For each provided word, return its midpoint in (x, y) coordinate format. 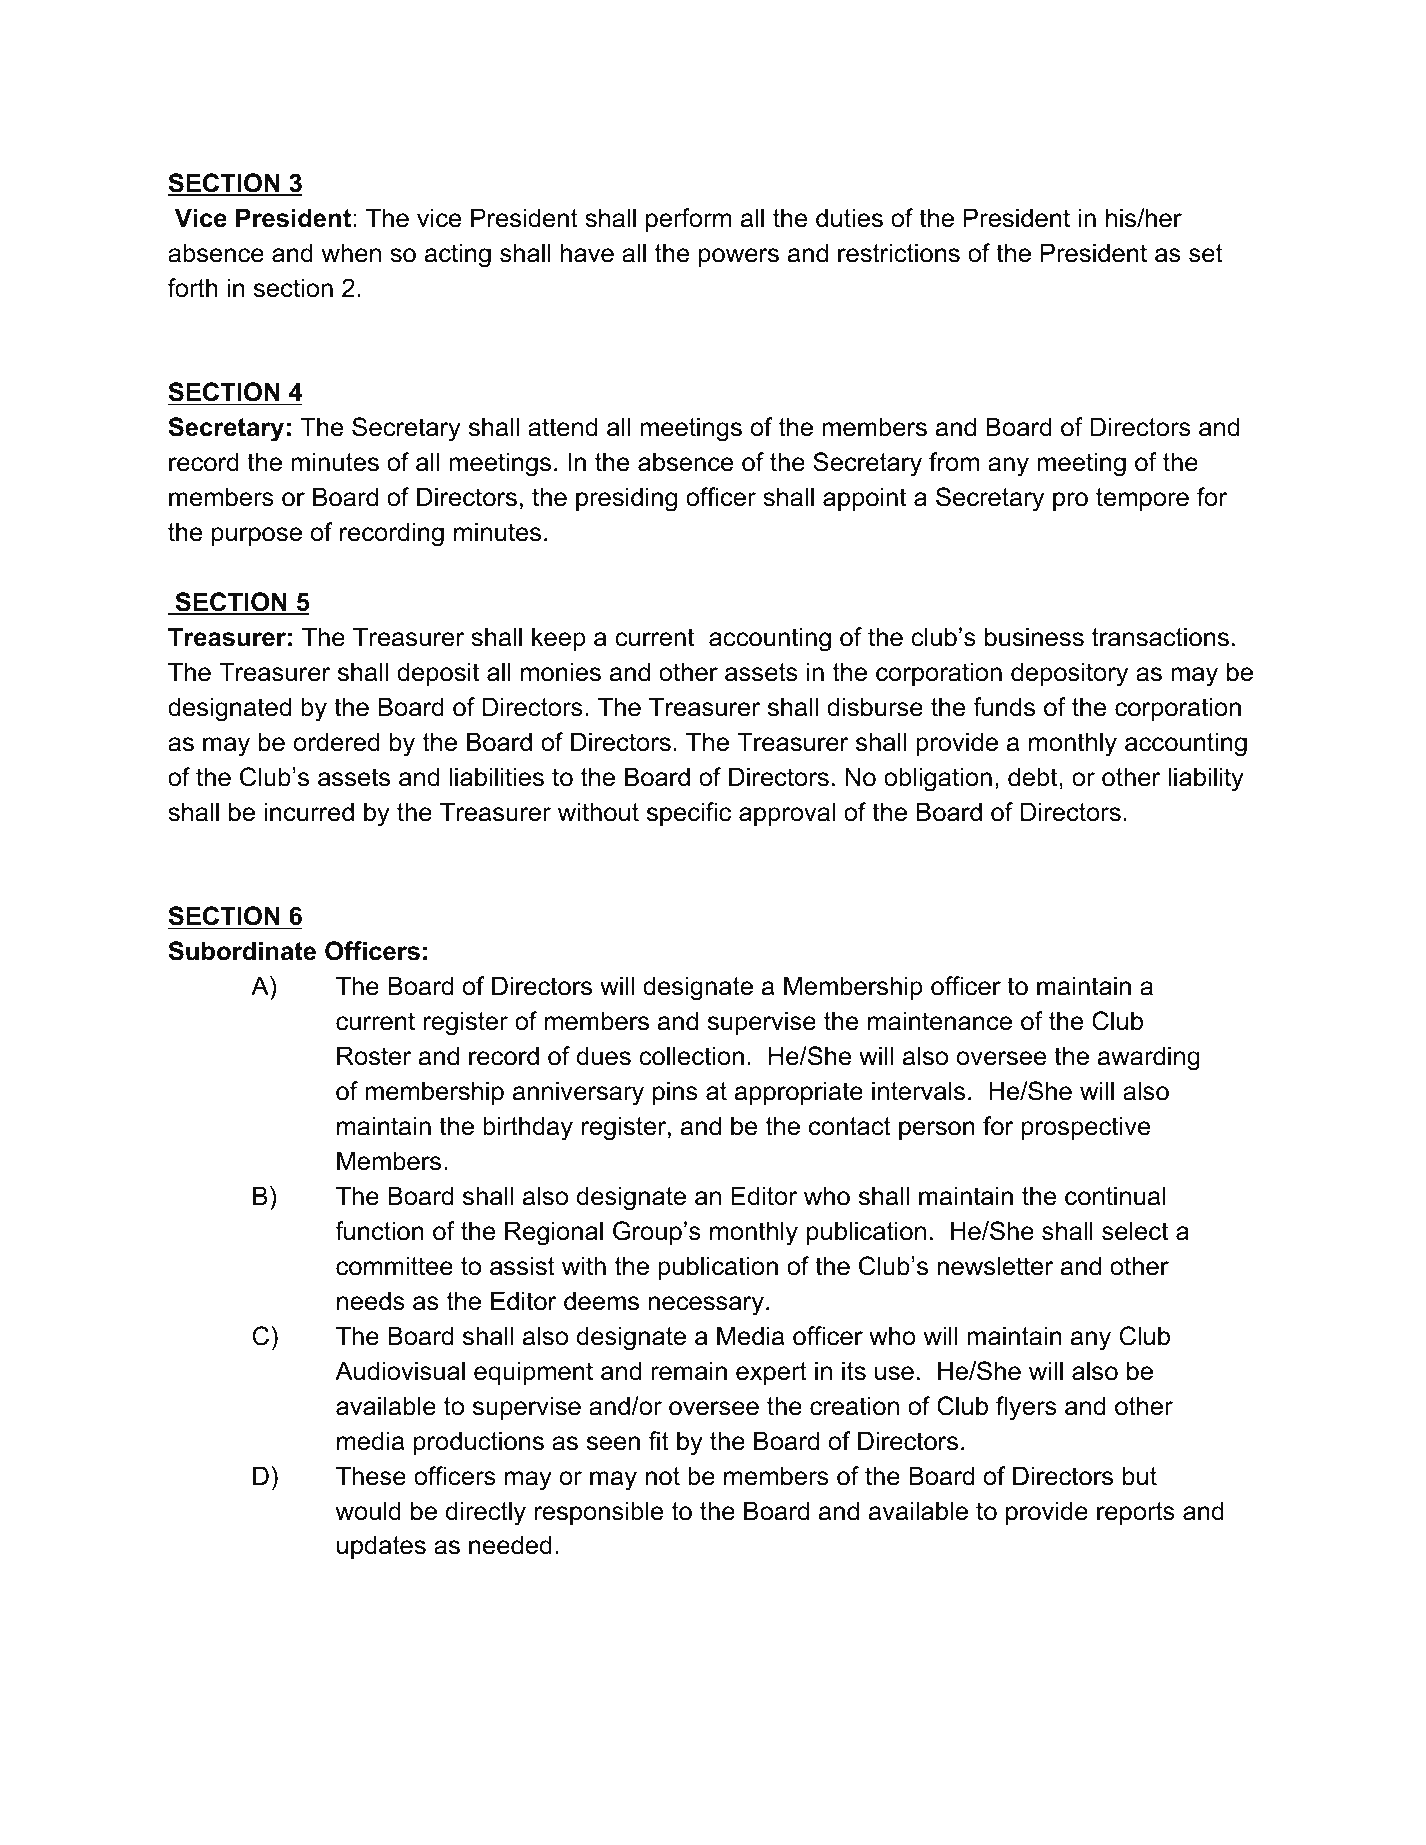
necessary (706, 1306)
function (379, 1231)
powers (739, 257)
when (351, 253)
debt (1034, 777)
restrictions (899, 253)
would (368, 1511)
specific (689, 814)
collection (691, 1056)
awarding (1149, 1058)
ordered (337, 742)
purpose (257, 536)
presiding (626, 499)
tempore (1142, 499)
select (1135, 1231)
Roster (374, 1056)
